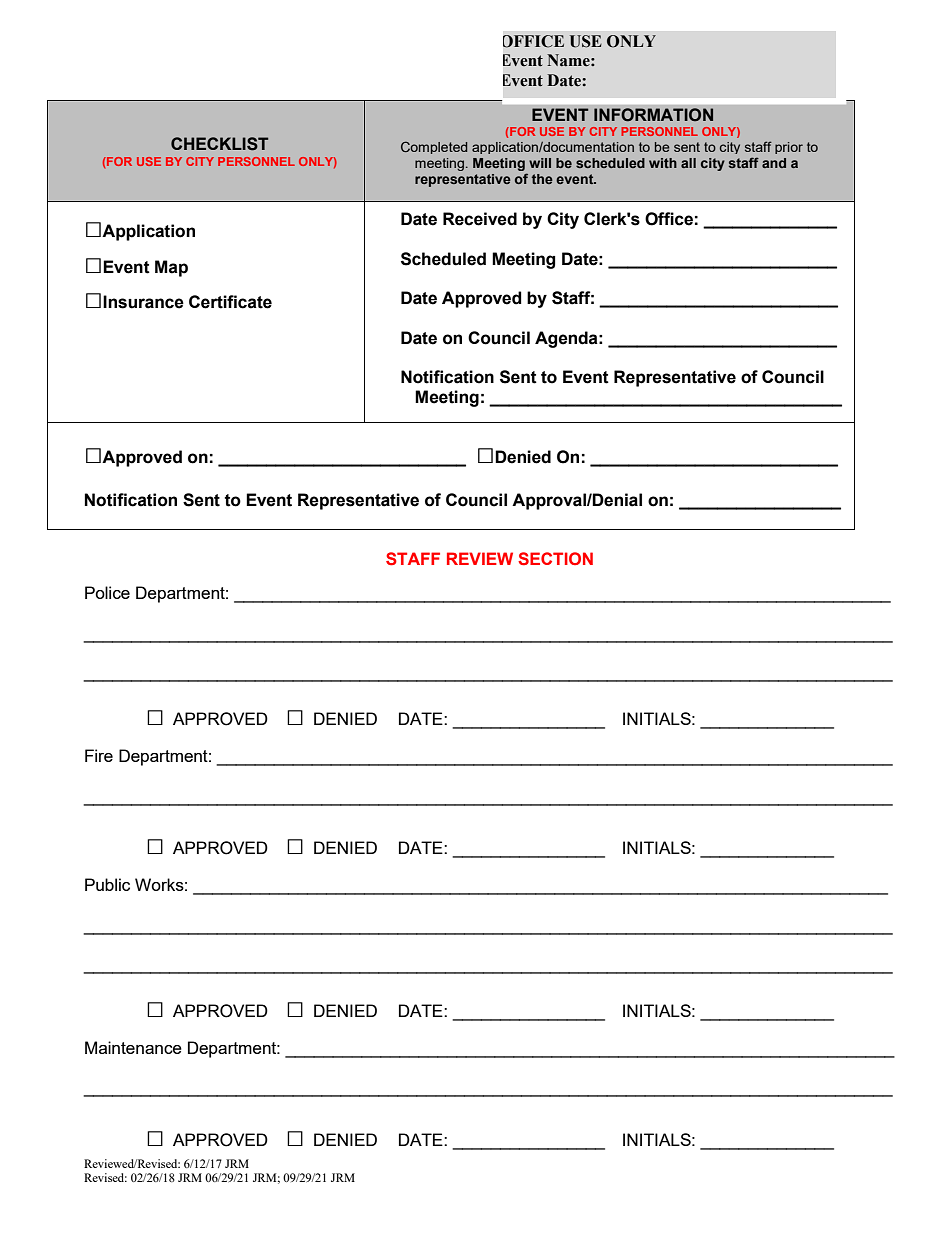 Image resolution: width=952 pixels, height=1233 pixels. What do you see at coordinates (434, 147) in the screenshot?
I see `Completed` at bounding box center [434, 147].
